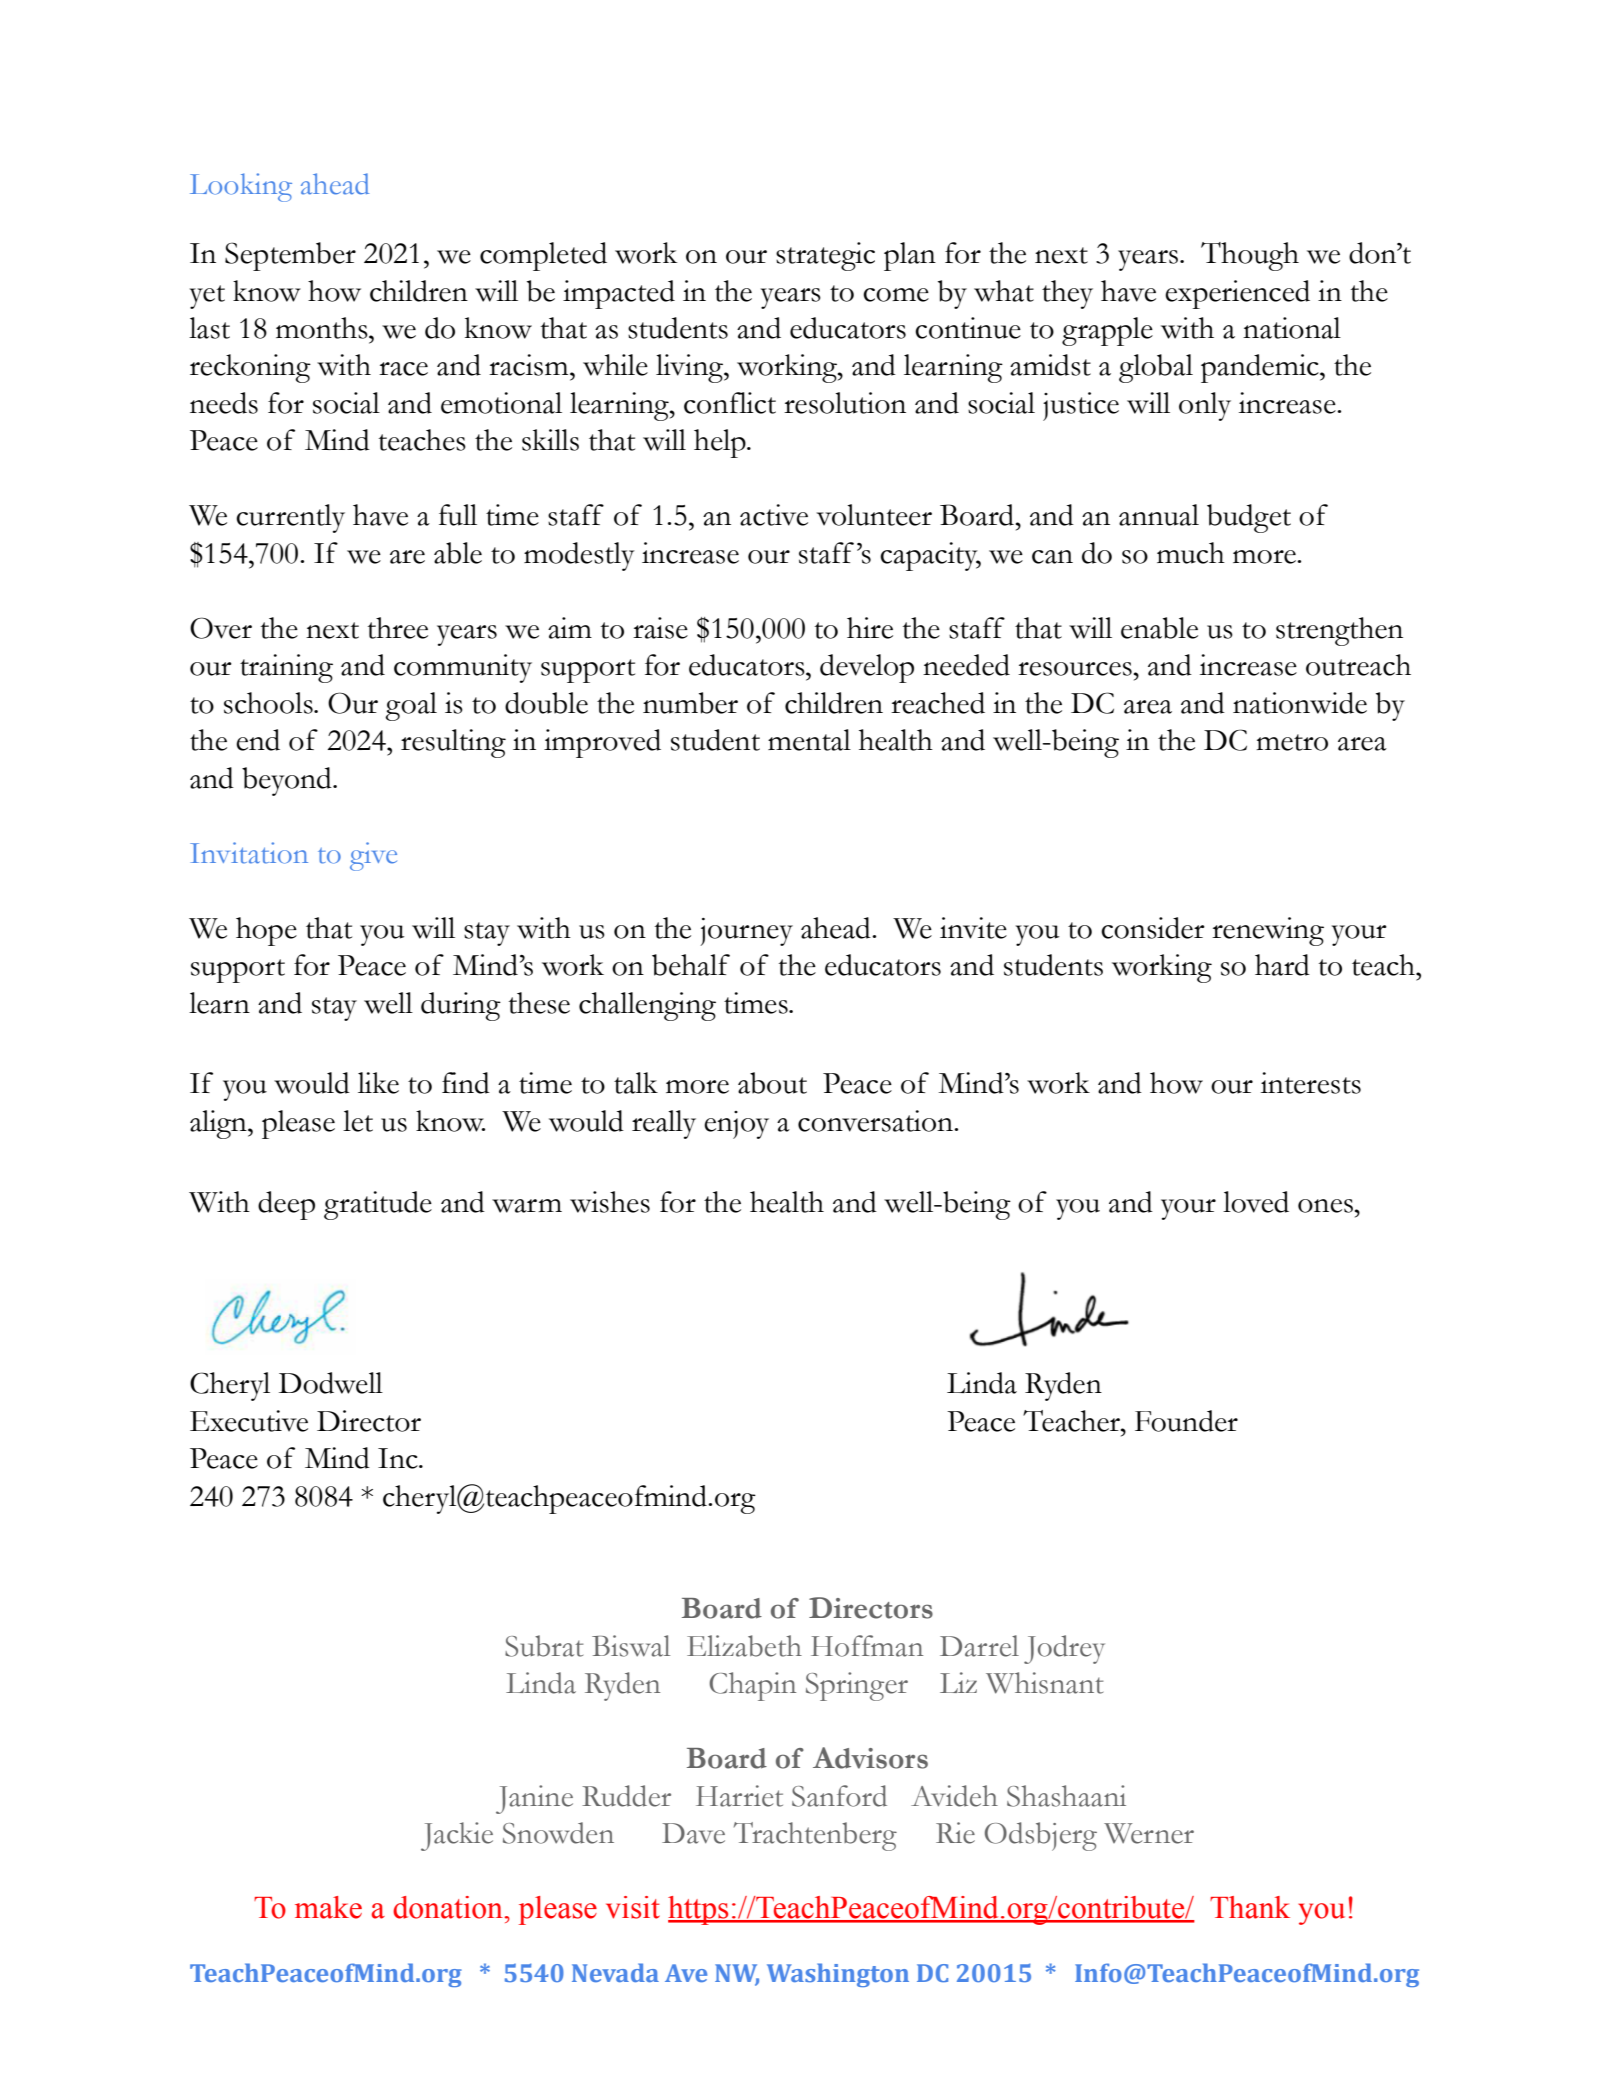  Describe the element at coordinates (1250, 1907) in the page. I see `Thank` at that location.
